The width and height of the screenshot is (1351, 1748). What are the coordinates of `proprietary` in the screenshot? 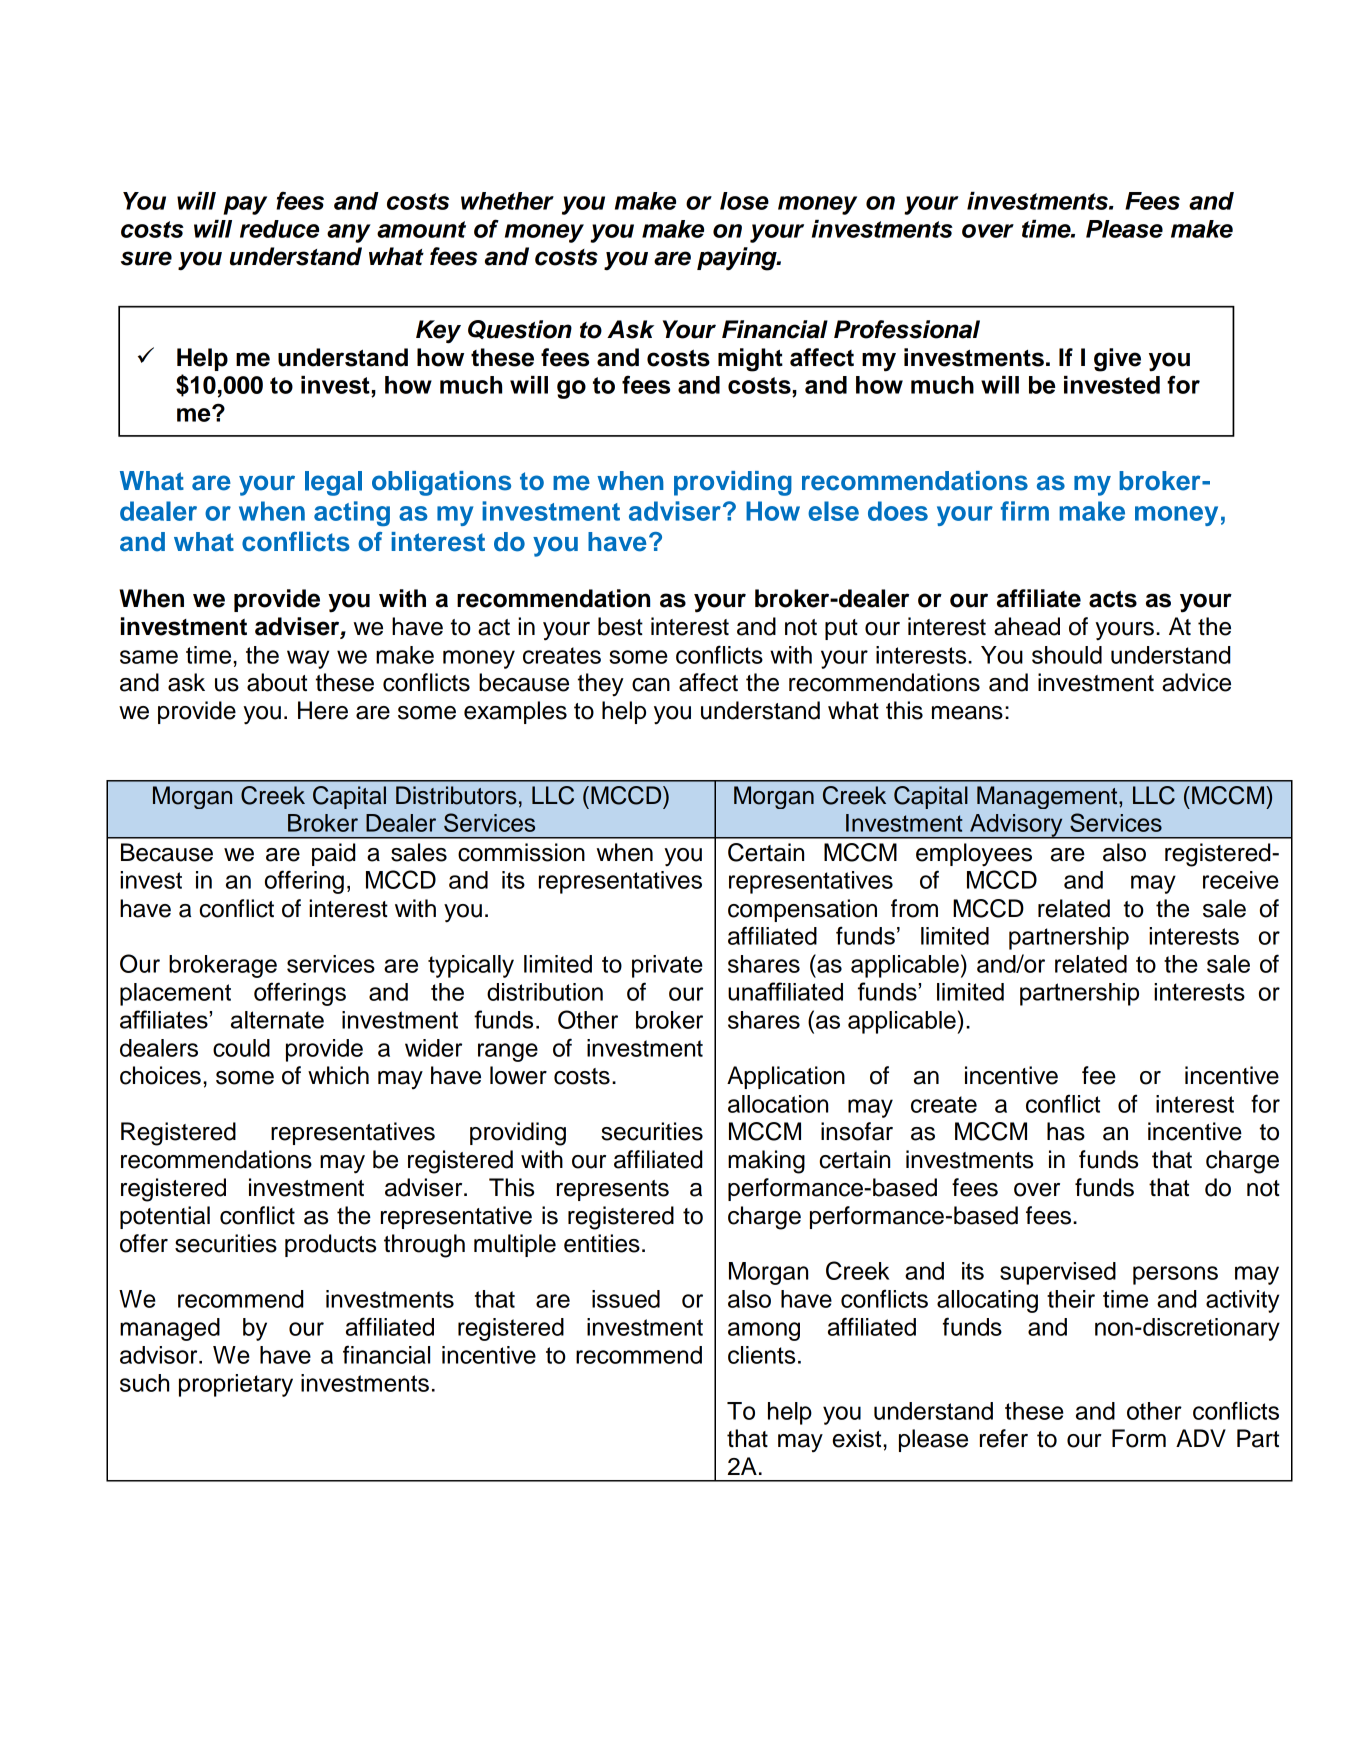 It's located at (236, 1385).
